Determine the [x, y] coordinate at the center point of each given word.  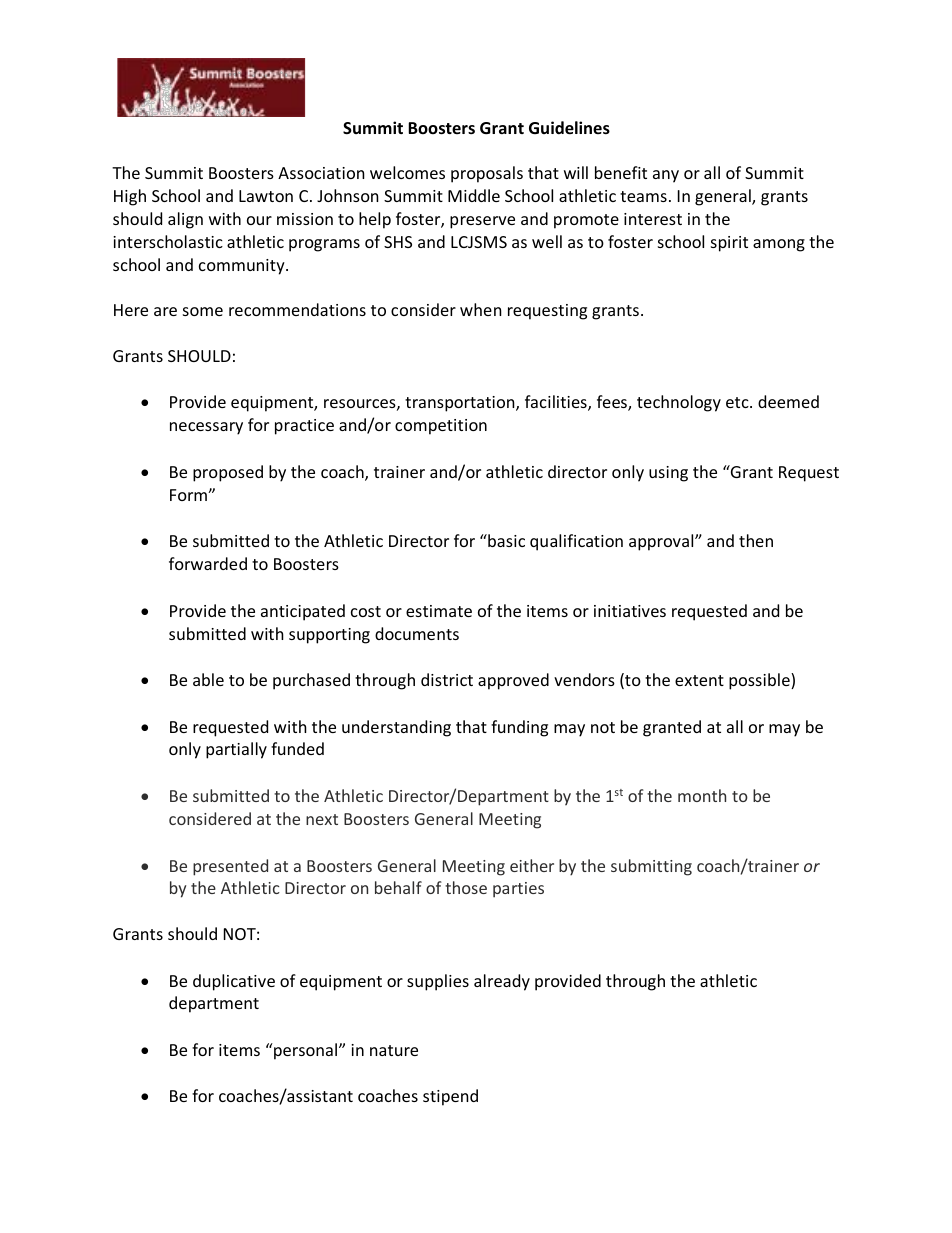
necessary [206, 428]
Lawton [266, 196]
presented [230, 867]
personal [304, 1051]
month [702, 795]
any [666, 176]
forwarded [208, 563]
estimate [439, 611]
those [466, 887]
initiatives [630, 611]
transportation [461, 404]
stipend [450, 1097]
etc [738, 402]
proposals [487, 174]
